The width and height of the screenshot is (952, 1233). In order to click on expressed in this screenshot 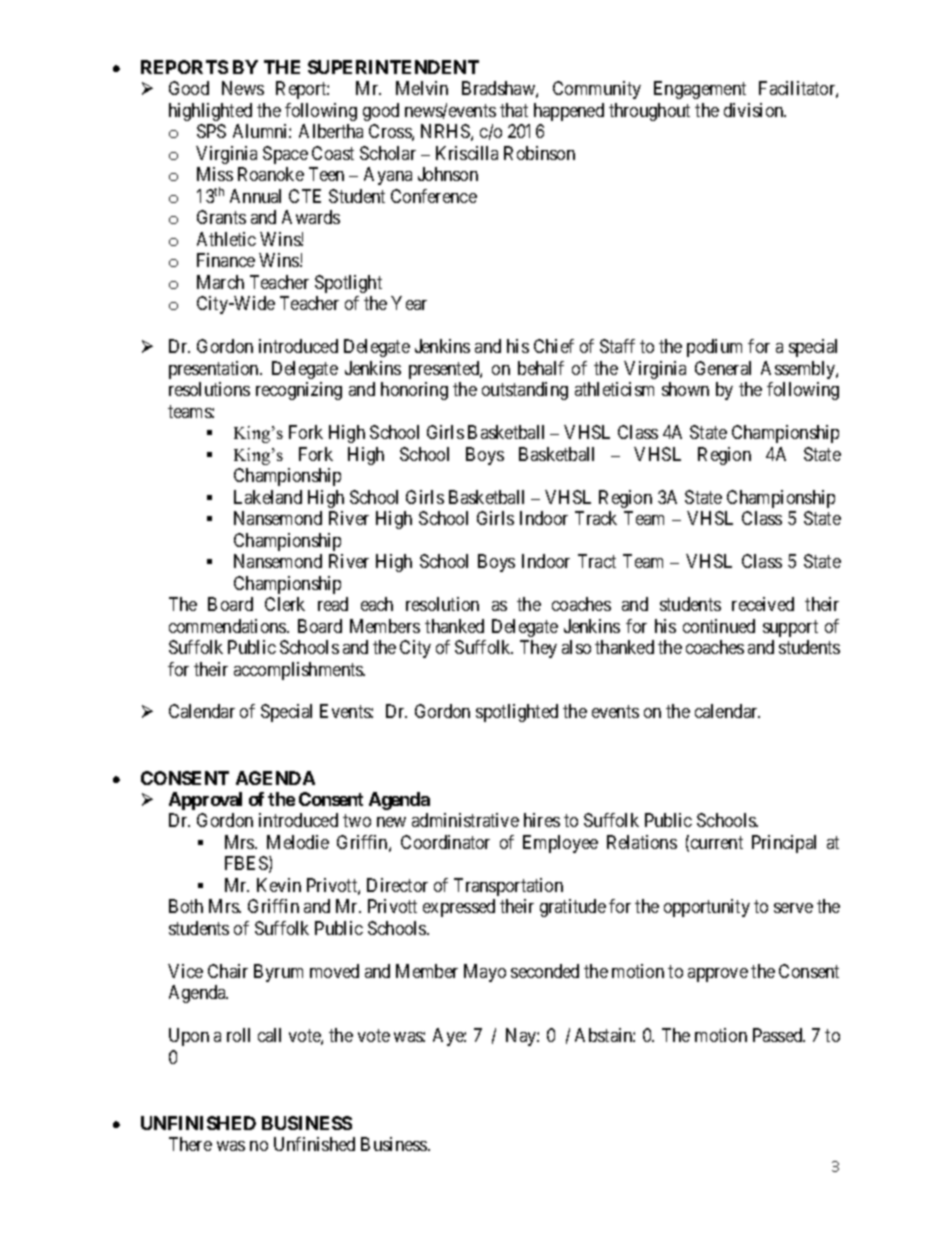, I will do `click(459, 908)`.
